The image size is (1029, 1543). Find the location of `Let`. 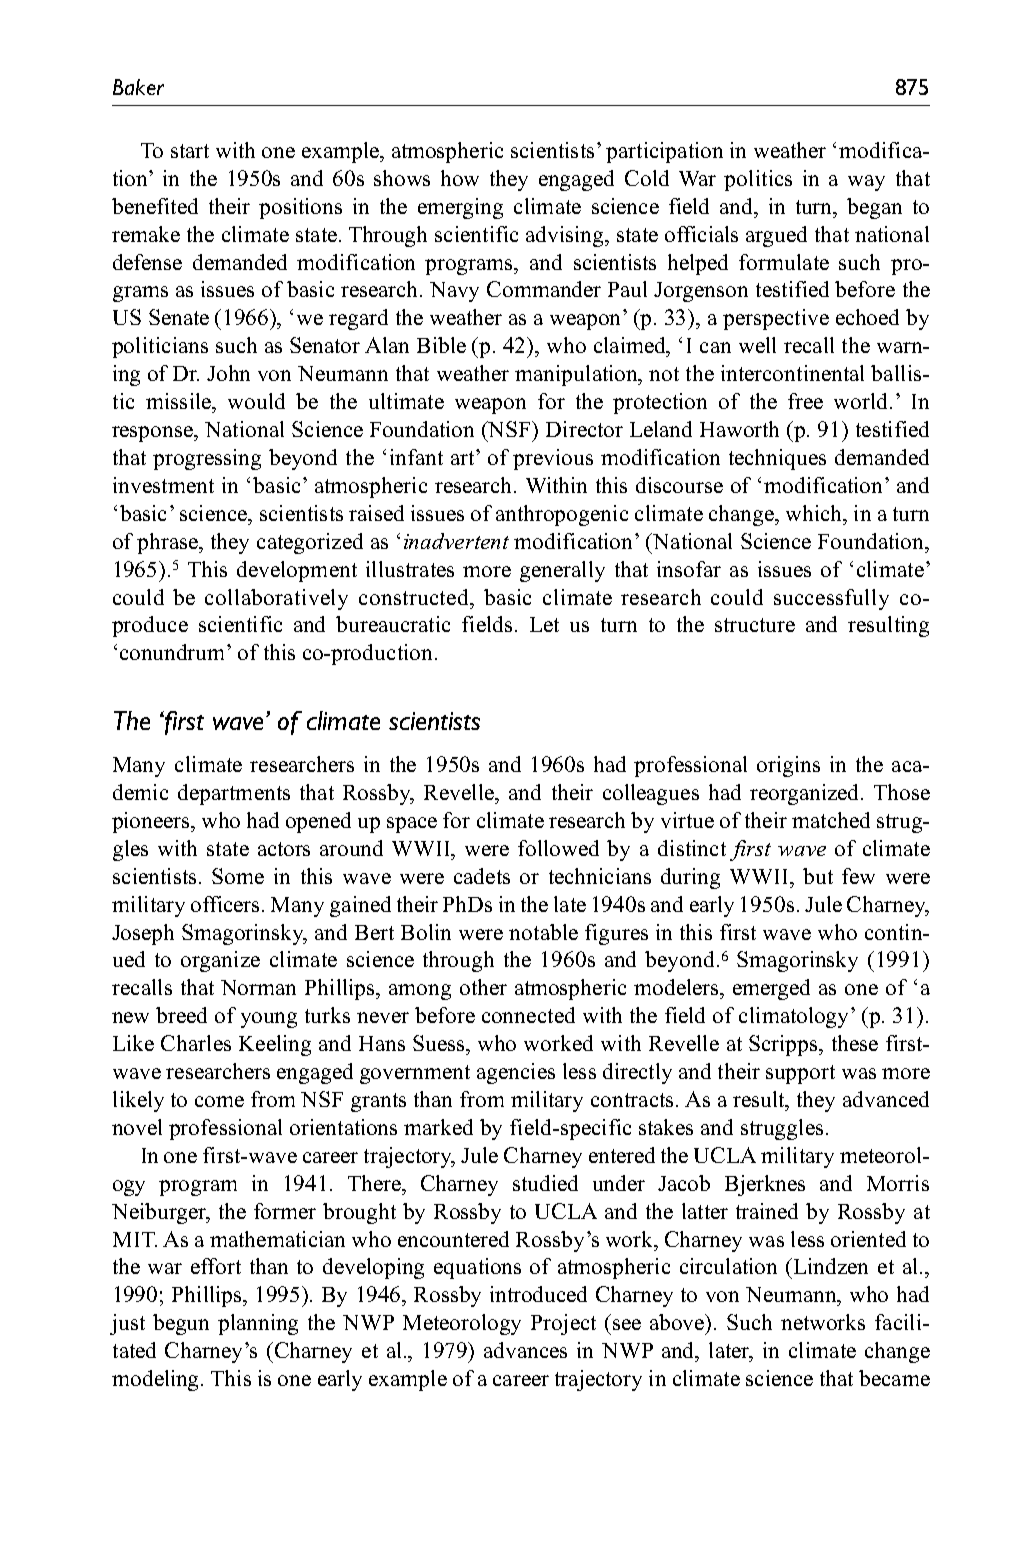

Let is located at coordinates (544, 624).
